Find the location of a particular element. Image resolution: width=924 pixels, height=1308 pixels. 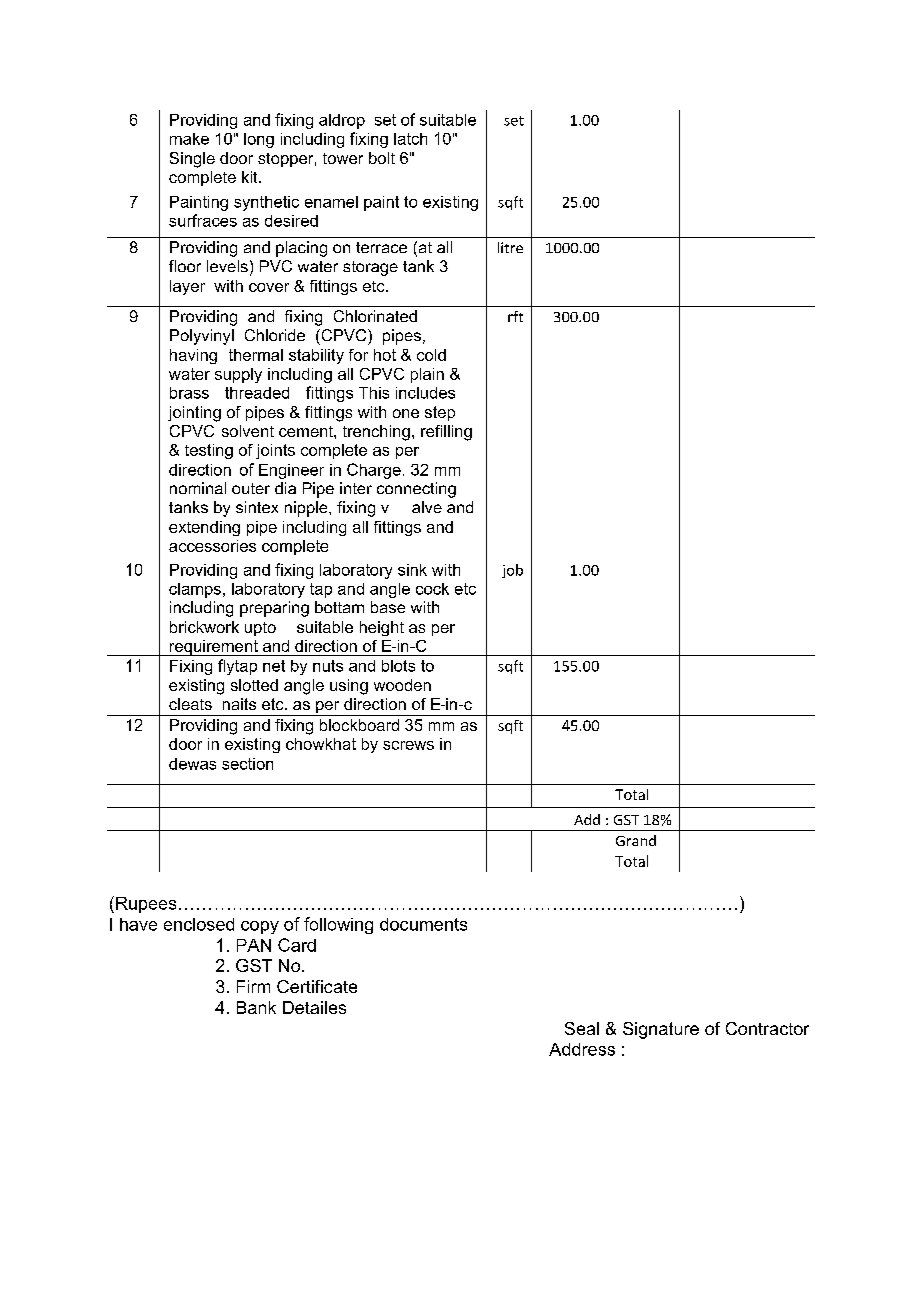

job is located at coordinates (512, 571).
